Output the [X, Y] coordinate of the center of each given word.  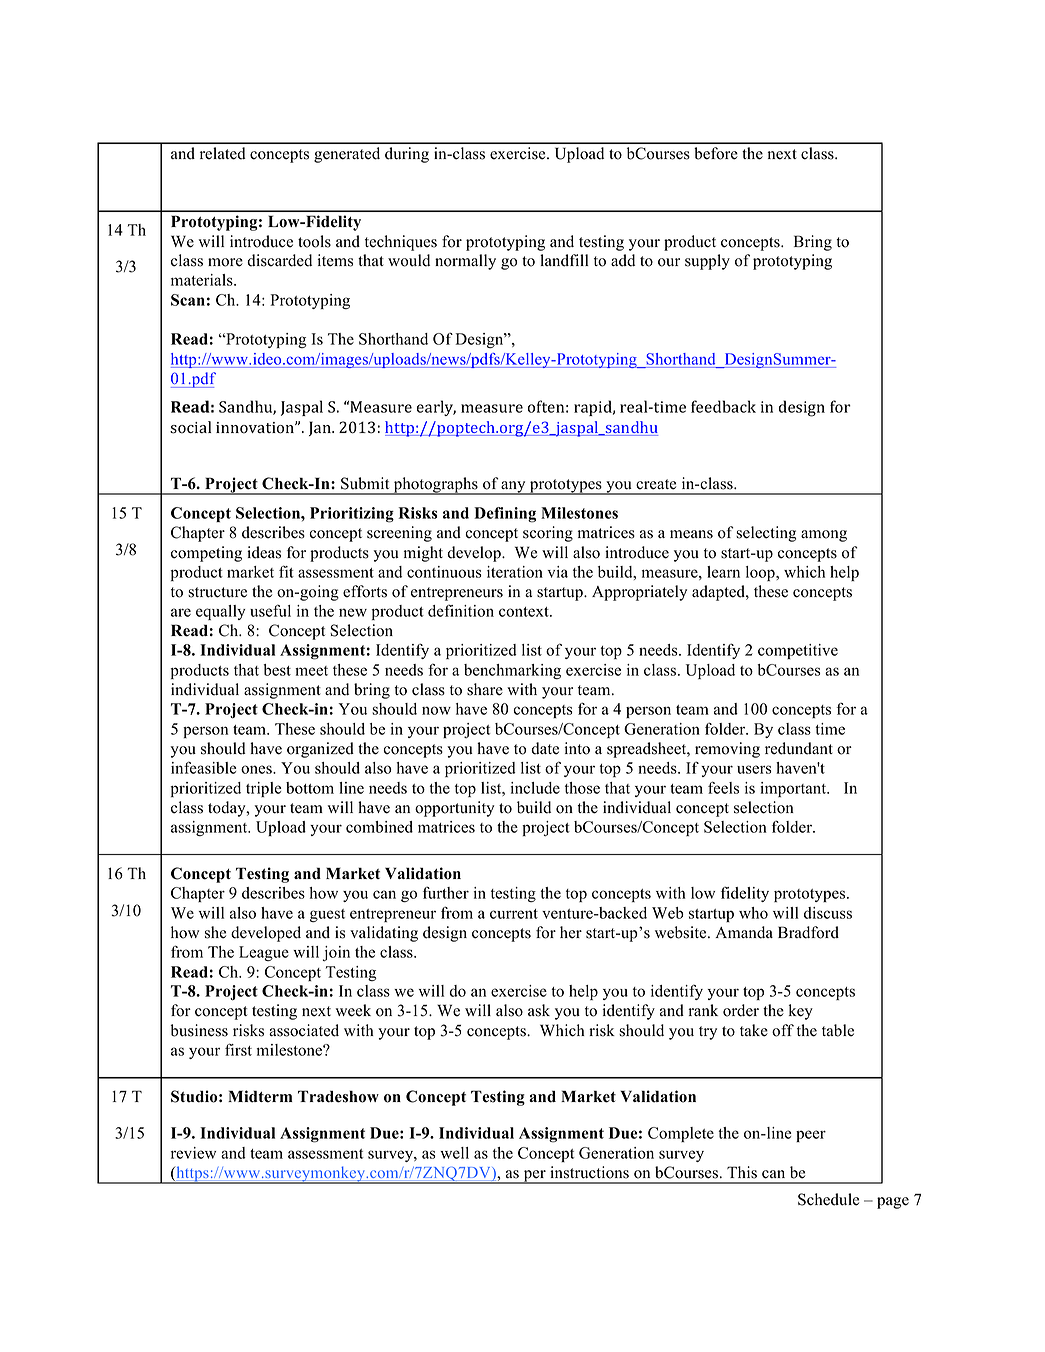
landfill [564, 260]
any [514, 488]
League [264, 953]
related [222, 153]
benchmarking [512, 671]
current [514, 914]
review [193, 1153]
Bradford [808, 932]
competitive [798, 651]
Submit [365, 483]
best [277, 670]
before [716, 153]
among [824, 536]
